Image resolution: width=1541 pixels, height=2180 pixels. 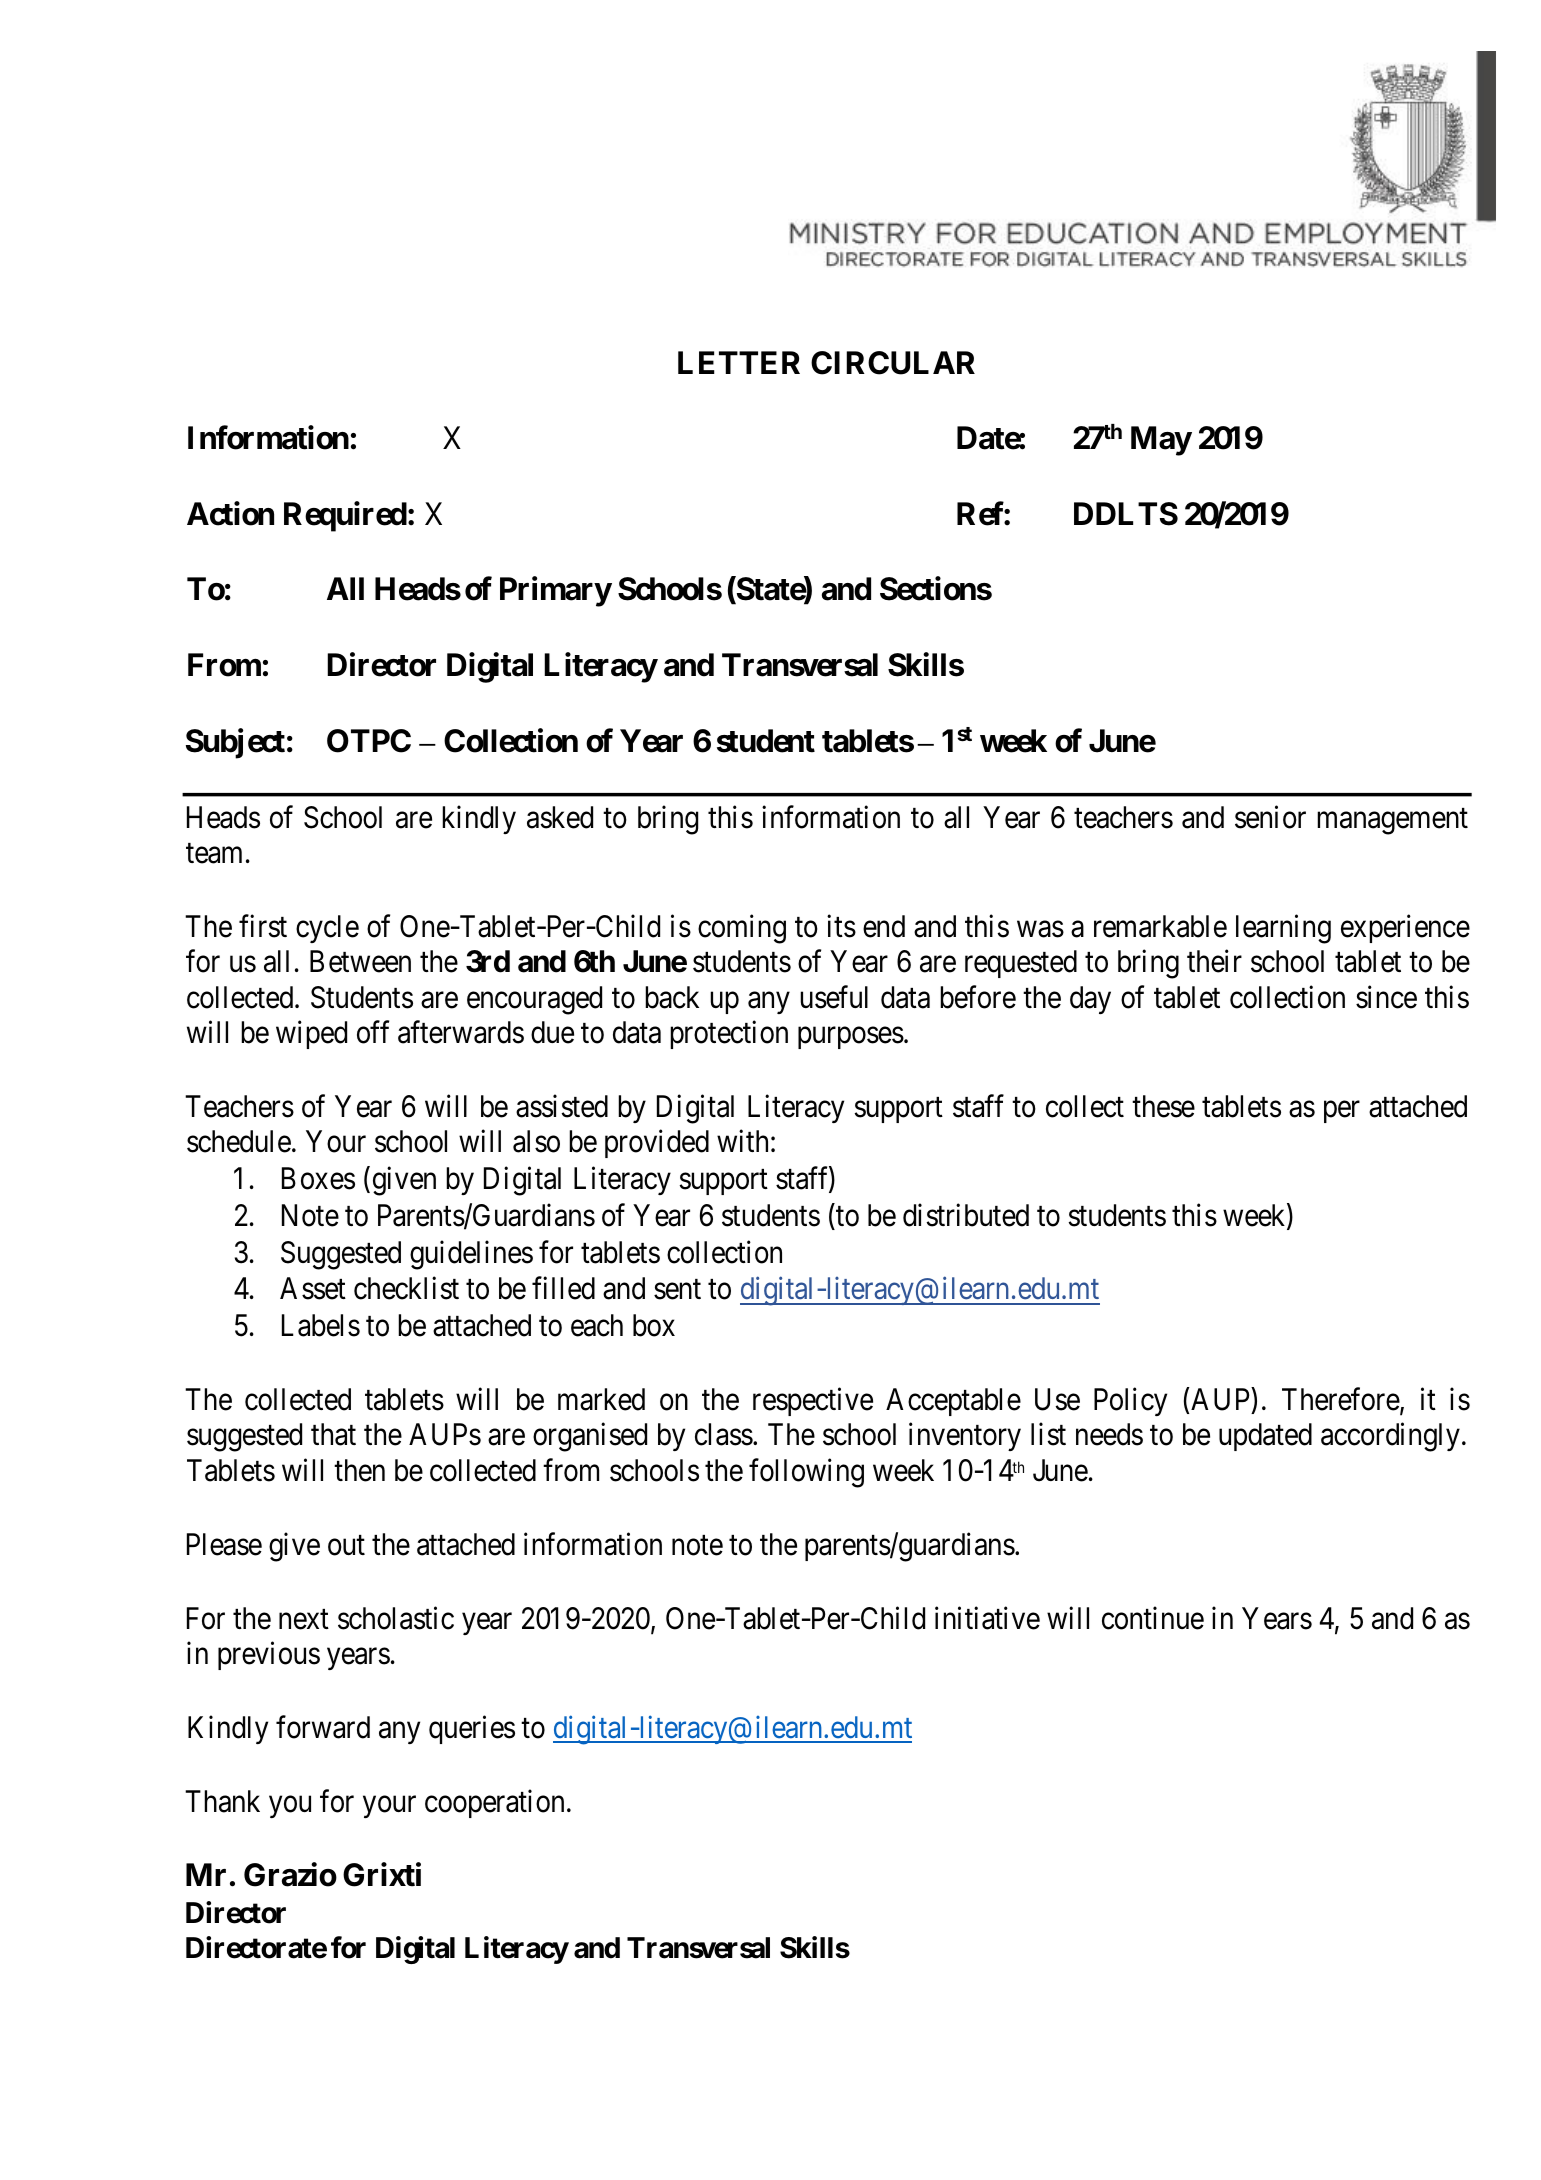 I want to click on asked, so click(x=560, y=817).
